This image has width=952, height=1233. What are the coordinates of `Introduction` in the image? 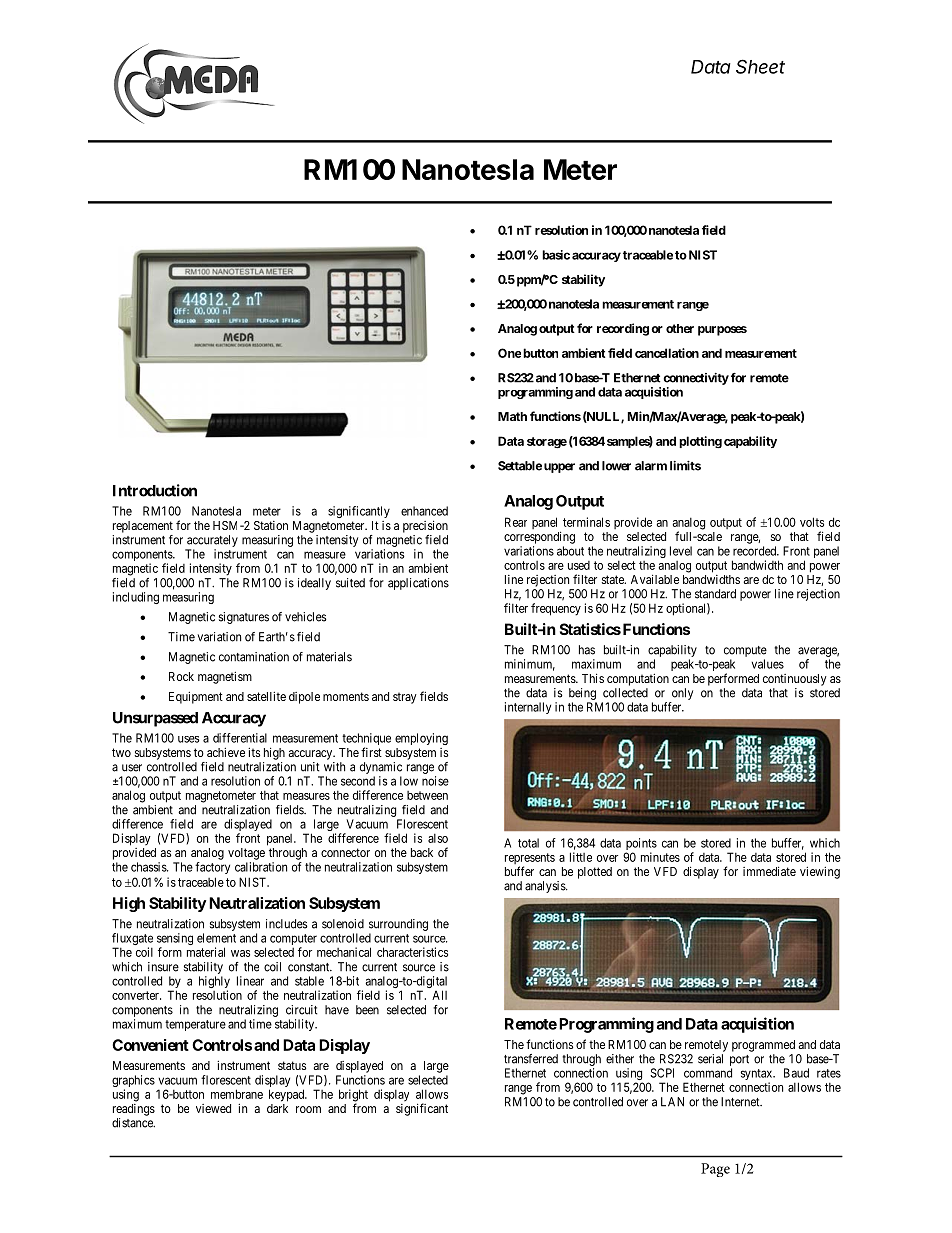 It's located at (155, 490).
